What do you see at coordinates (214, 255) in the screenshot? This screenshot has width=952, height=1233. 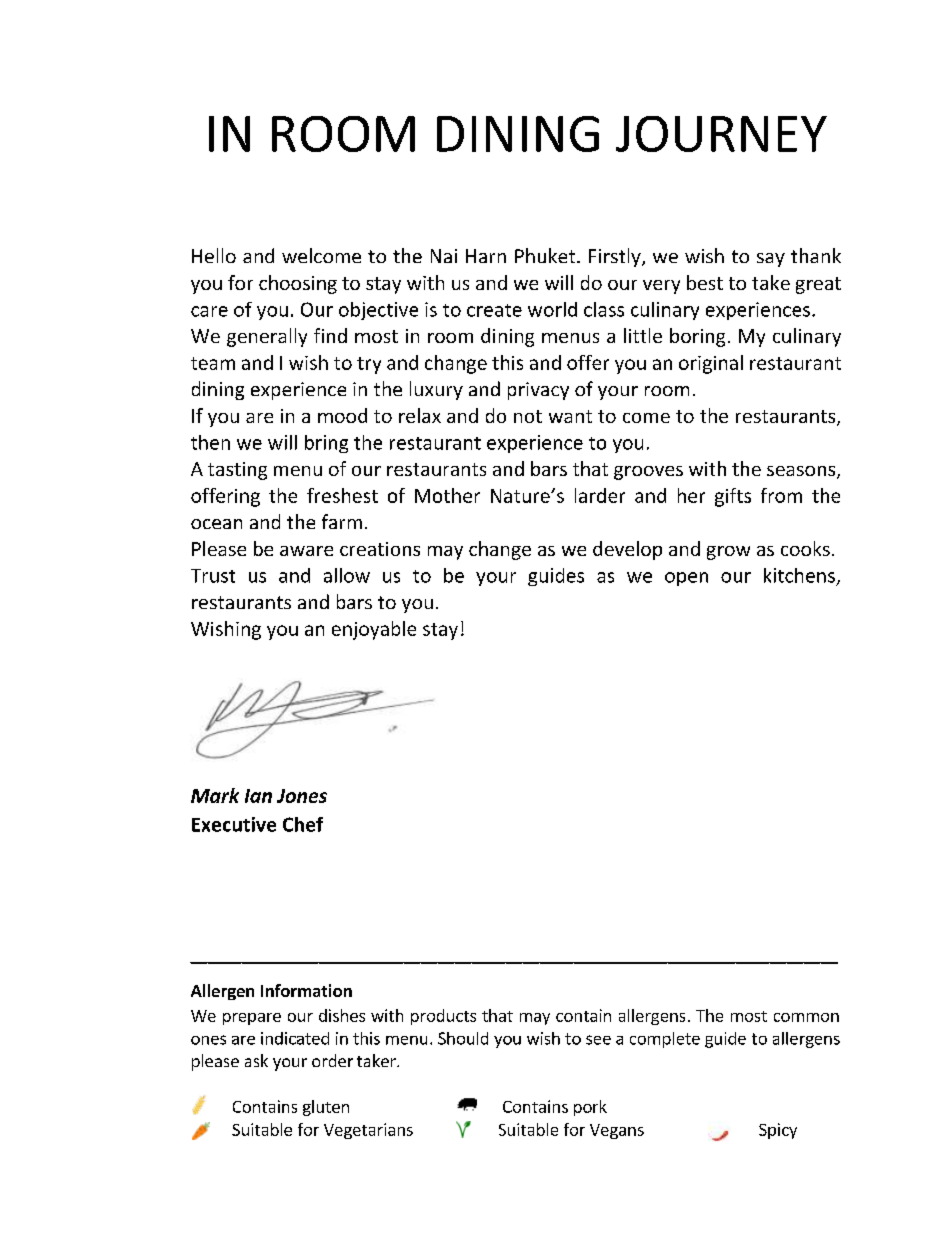 I see `Hello` at bounding box center [214, 255].
